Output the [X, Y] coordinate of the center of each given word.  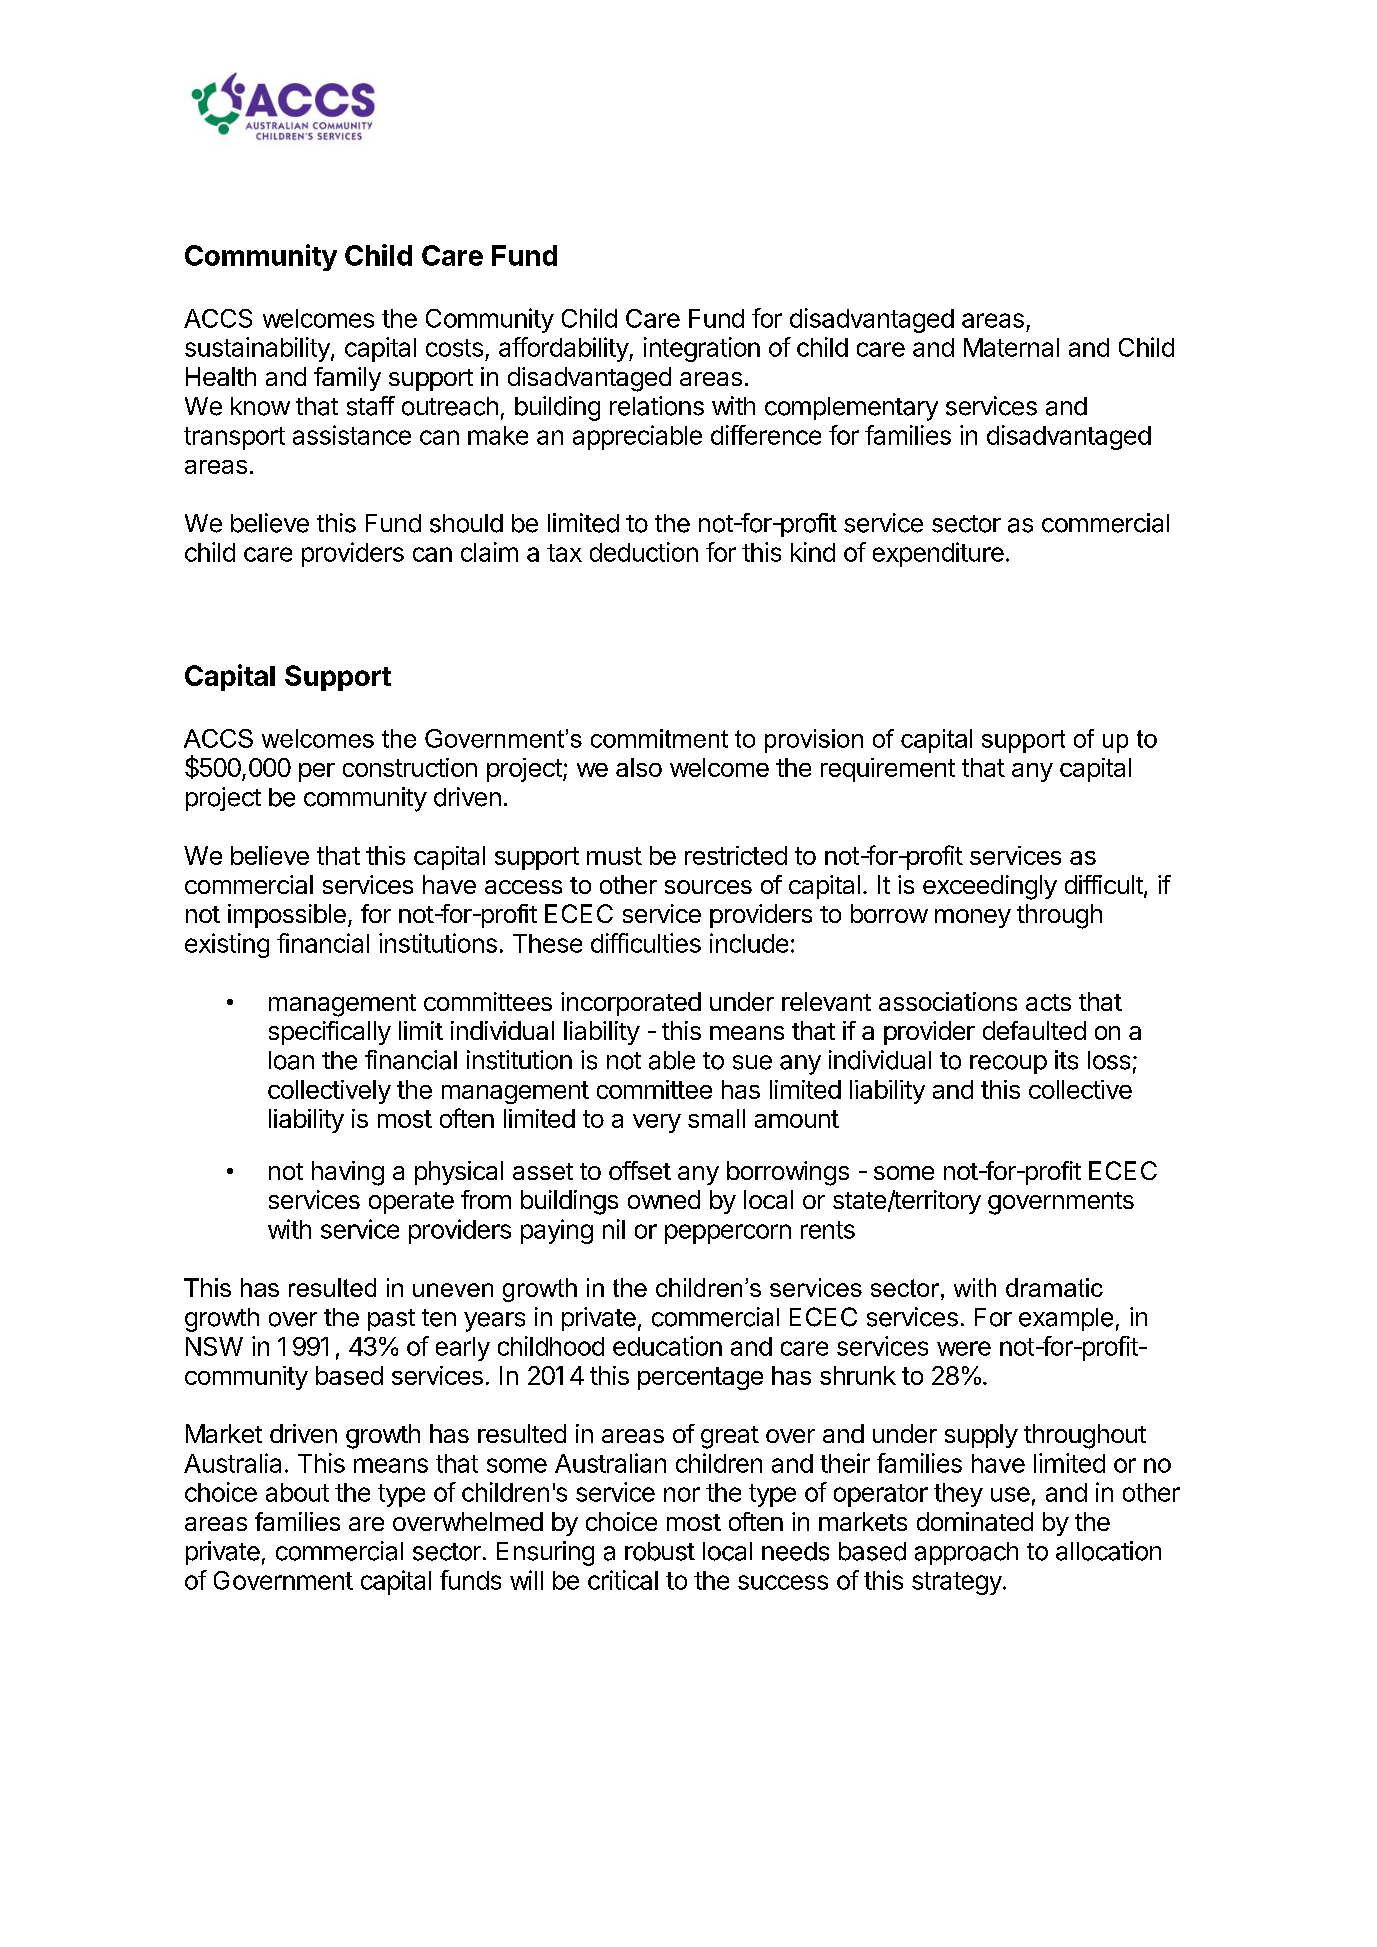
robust [660, 1551]
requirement [888, 770]
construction [410, 767]
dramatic [1054, 1287]
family [347, 379]
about [297, 1492]
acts [1048, 1002]
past [391, 1320]
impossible [287, 916]
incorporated [631, 1004]
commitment [659, 738]
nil [614, 1229]
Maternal [1011, 347]
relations [657, 406]
